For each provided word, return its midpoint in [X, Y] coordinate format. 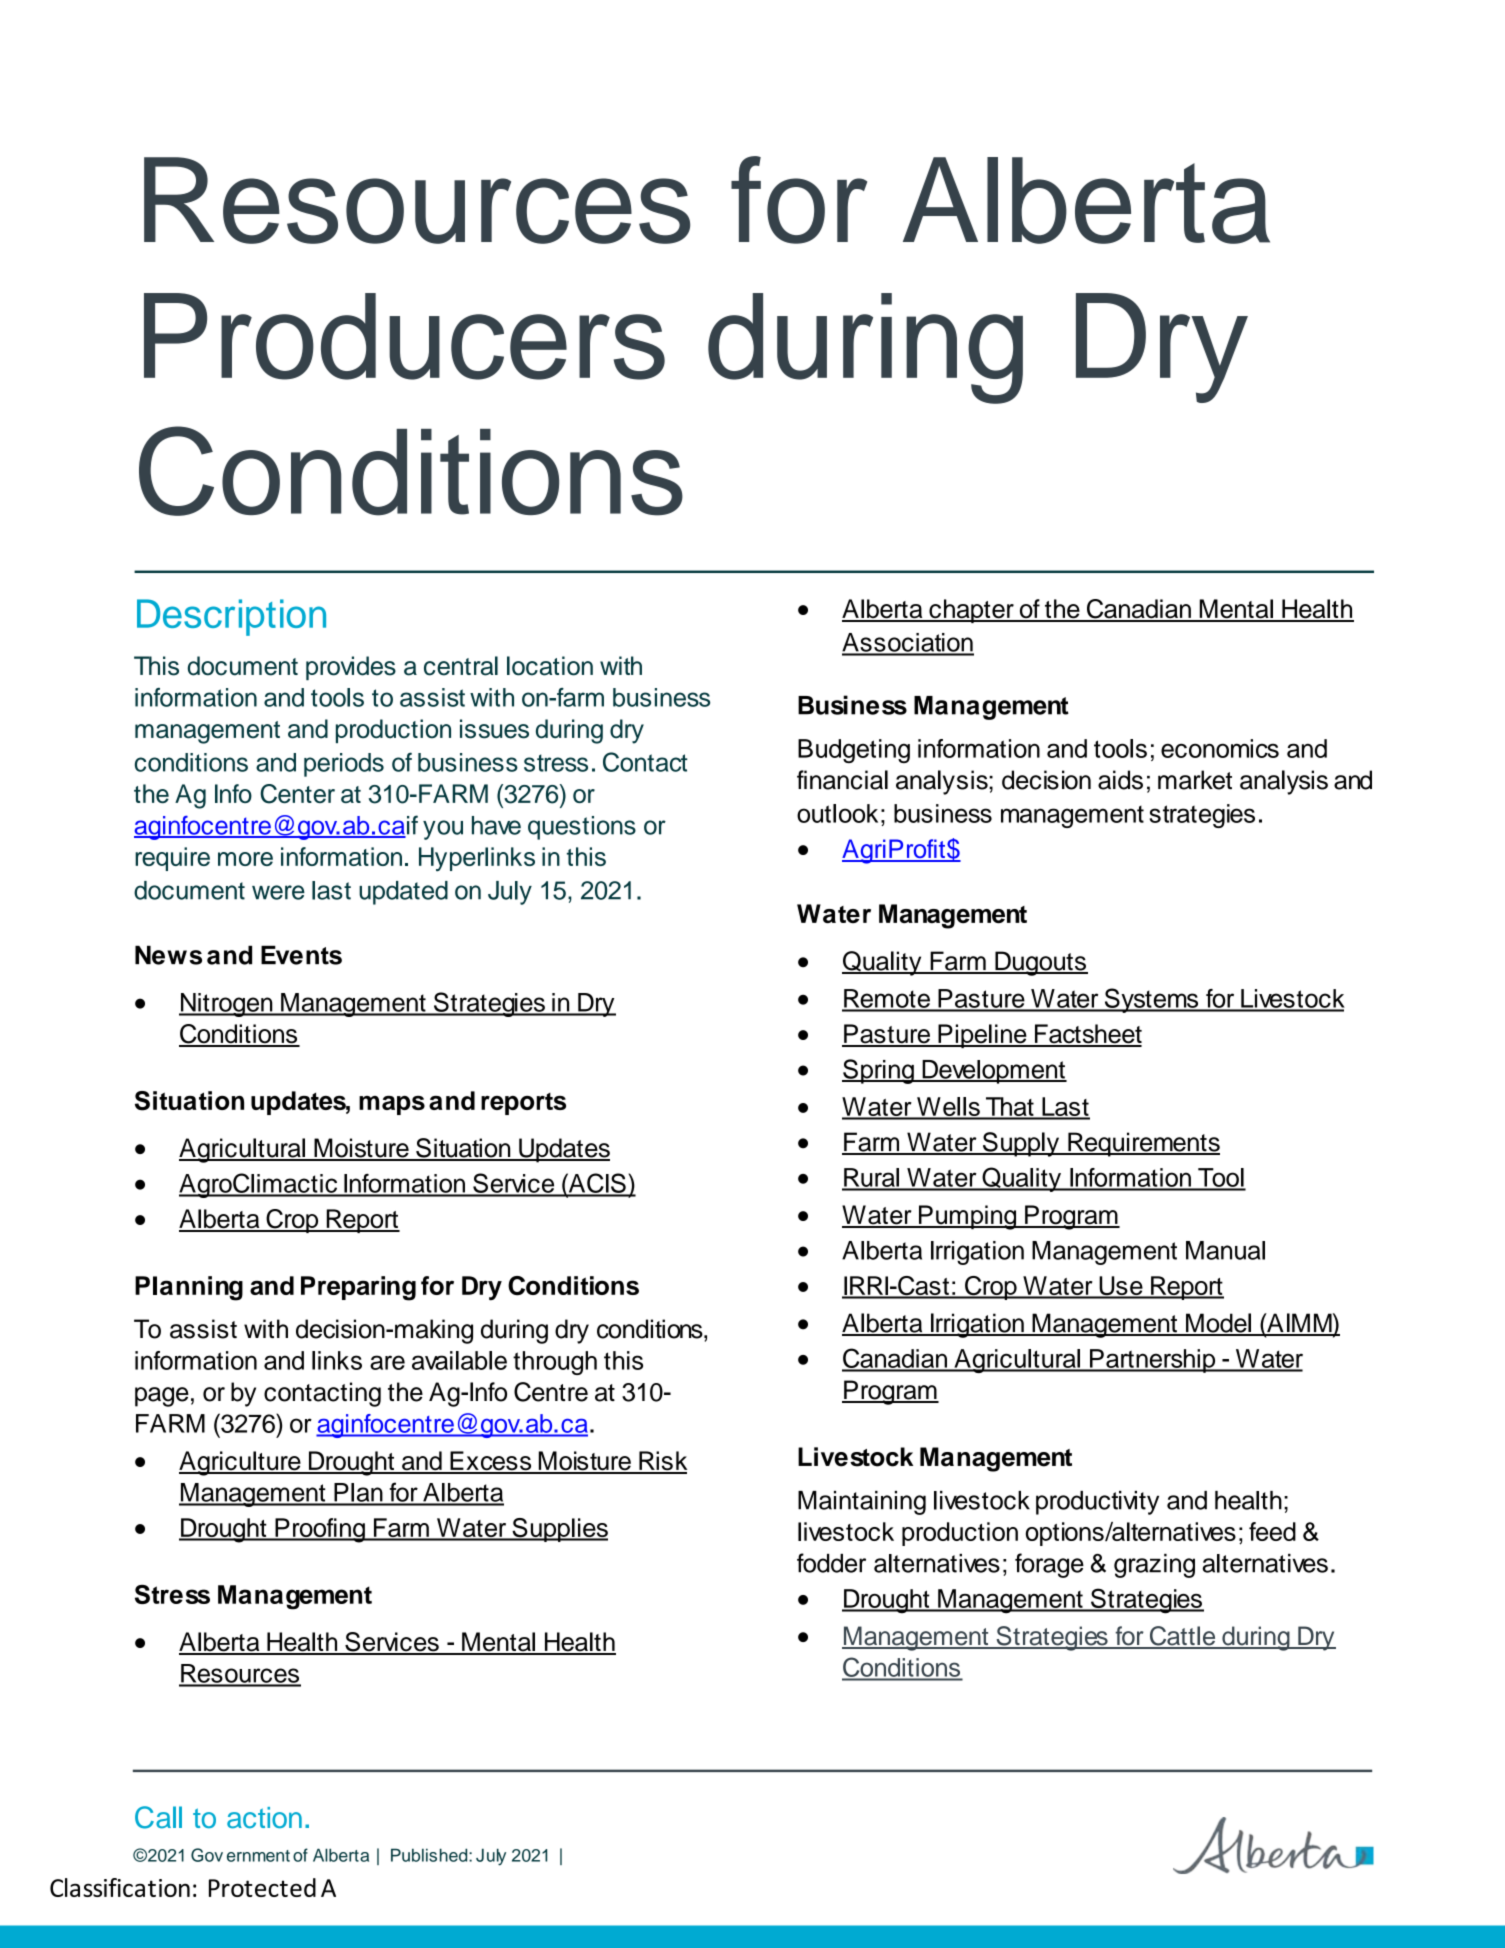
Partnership [1153, 1361]
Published [430, 1855]
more [245, 859]
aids [1120, 780]
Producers [404, 336]
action [264, 1818]
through [555, 1363]
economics [1220, 748]
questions [582, 828]
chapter [971, 611]
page [162, 1397]
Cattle [1182, 1637]
